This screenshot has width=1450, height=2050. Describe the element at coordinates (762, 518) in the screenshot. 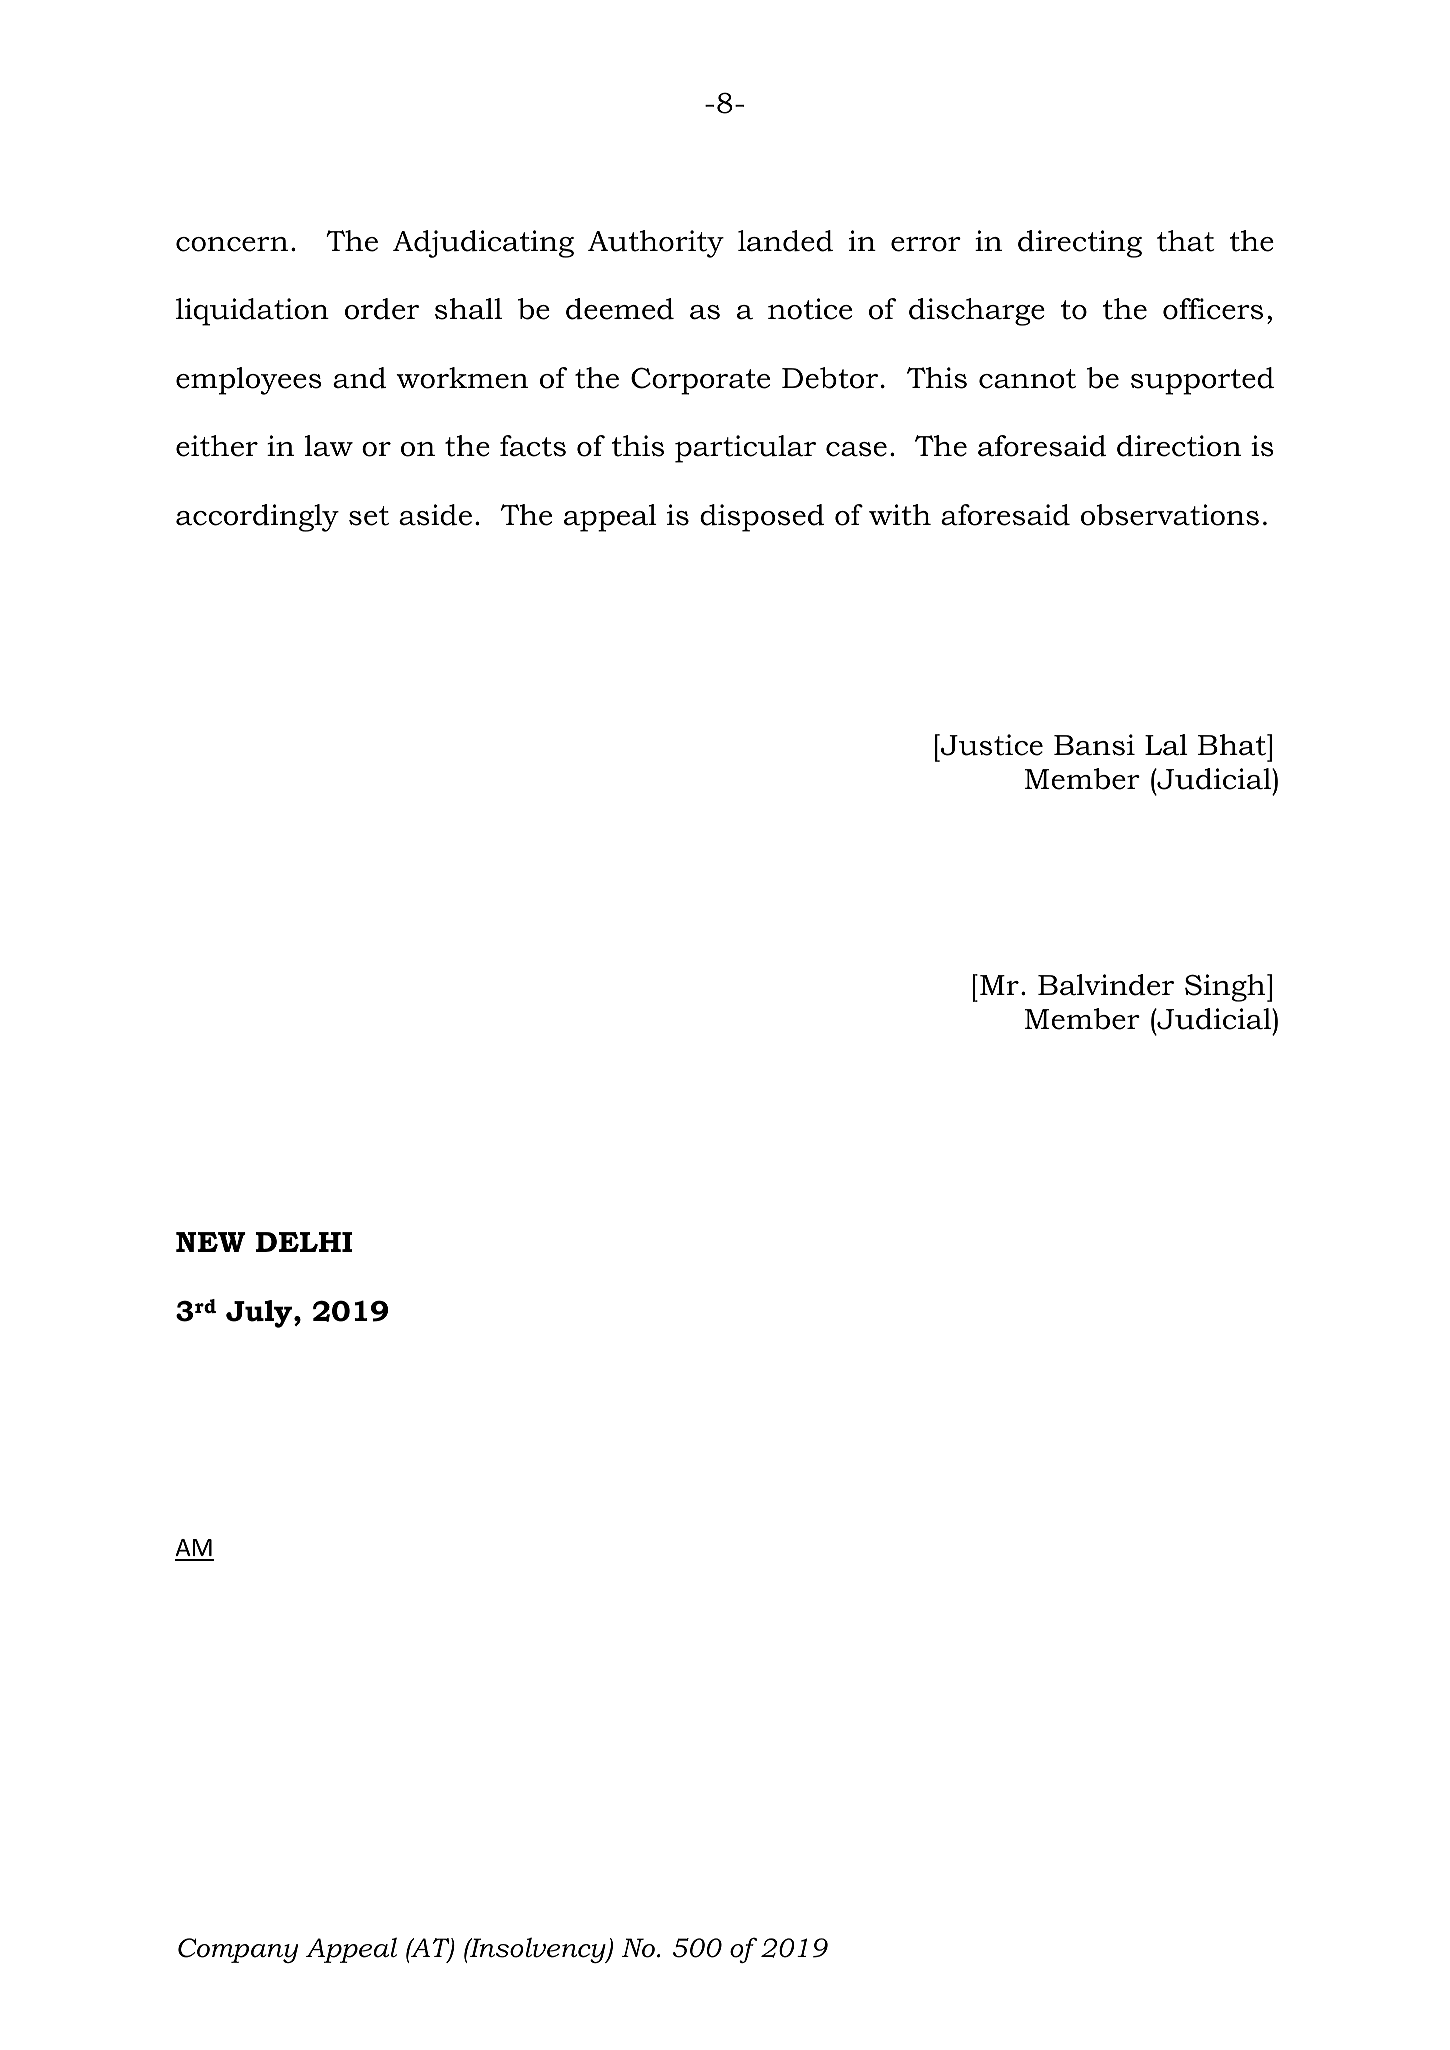

I see `disposed` at that location.
